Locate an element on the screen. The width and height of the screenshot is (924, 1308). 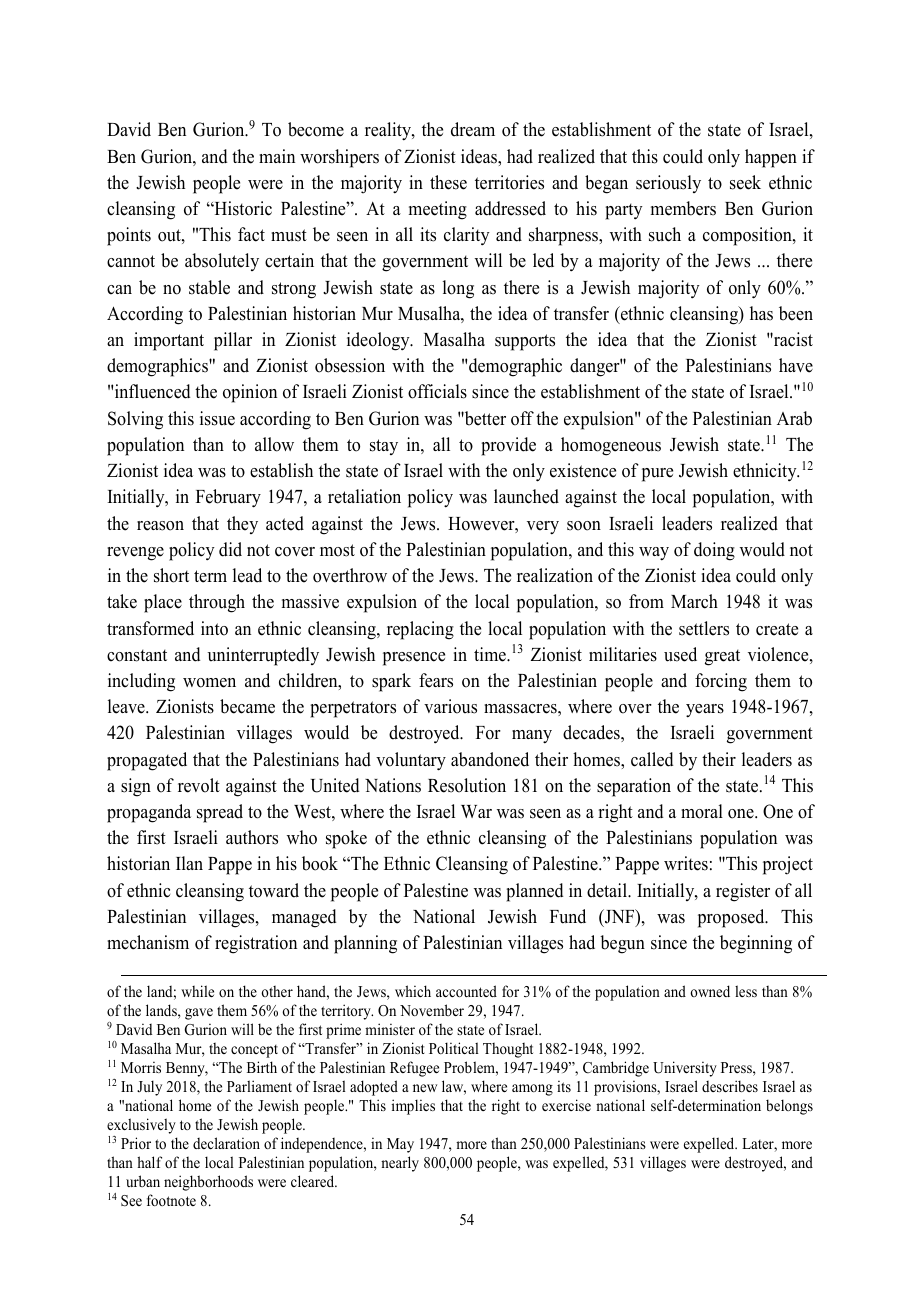
planned is located at coordinates (534, 892).
